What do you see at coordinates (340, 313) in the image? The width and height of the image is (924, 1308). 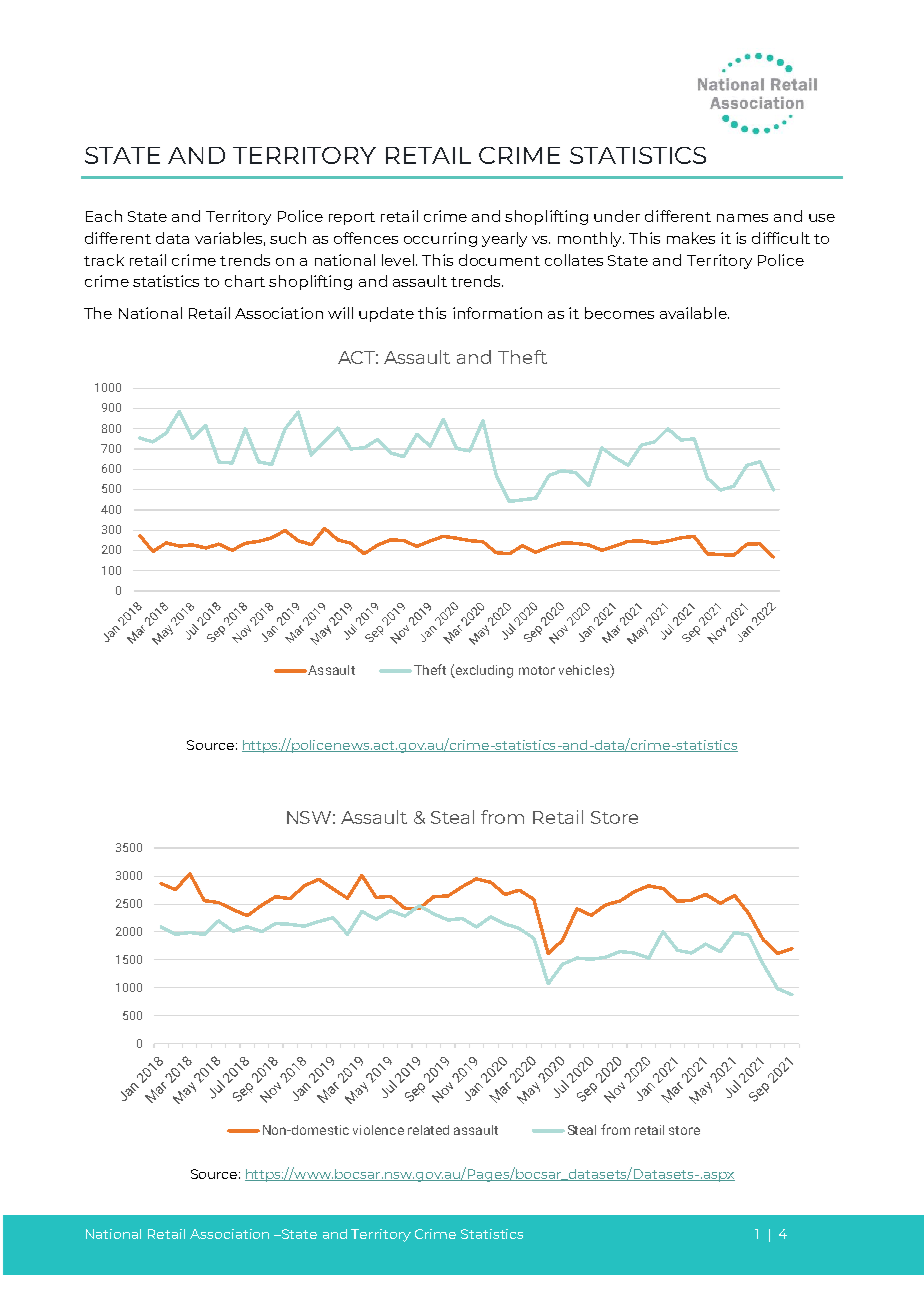 I see `will` at bounding box center [340, 313].
